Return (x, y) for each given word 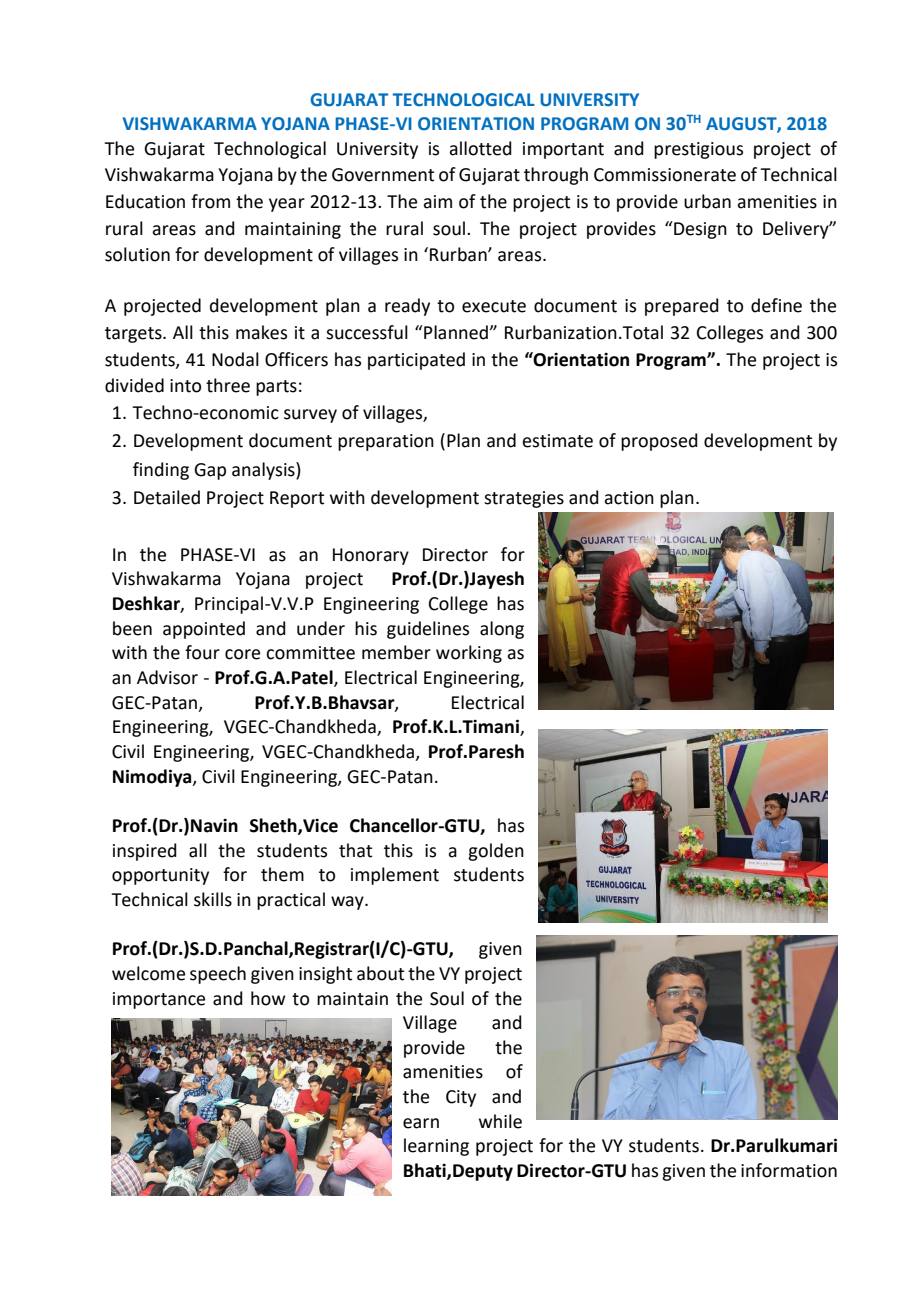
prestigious (698, 150)
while (500, 1121)
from (210, 201)
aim (437, 202)
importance (159, 1000)
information (789, 1170)
